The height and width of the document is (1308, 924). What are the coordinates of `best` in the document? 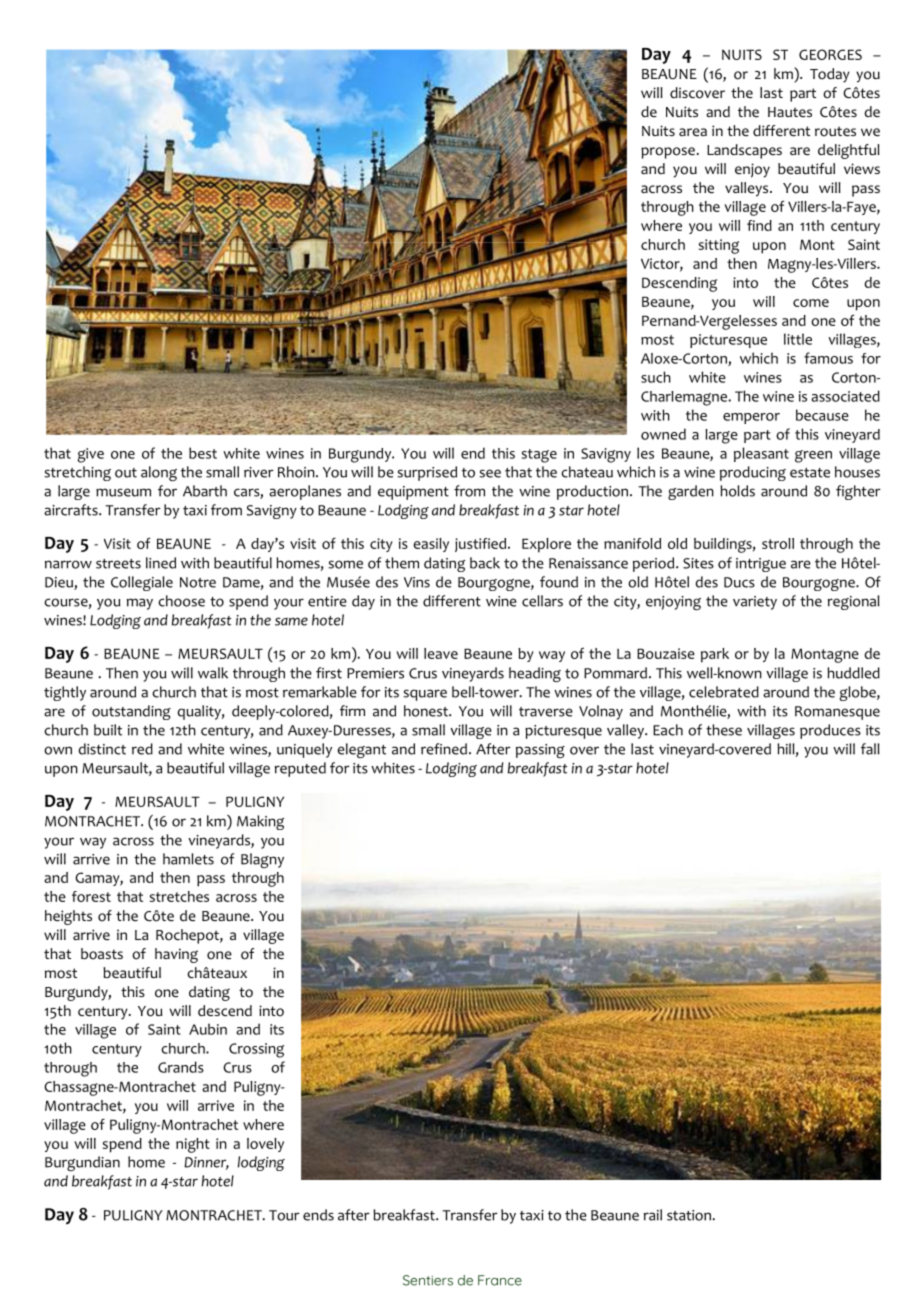 It's located at (203, 453).
